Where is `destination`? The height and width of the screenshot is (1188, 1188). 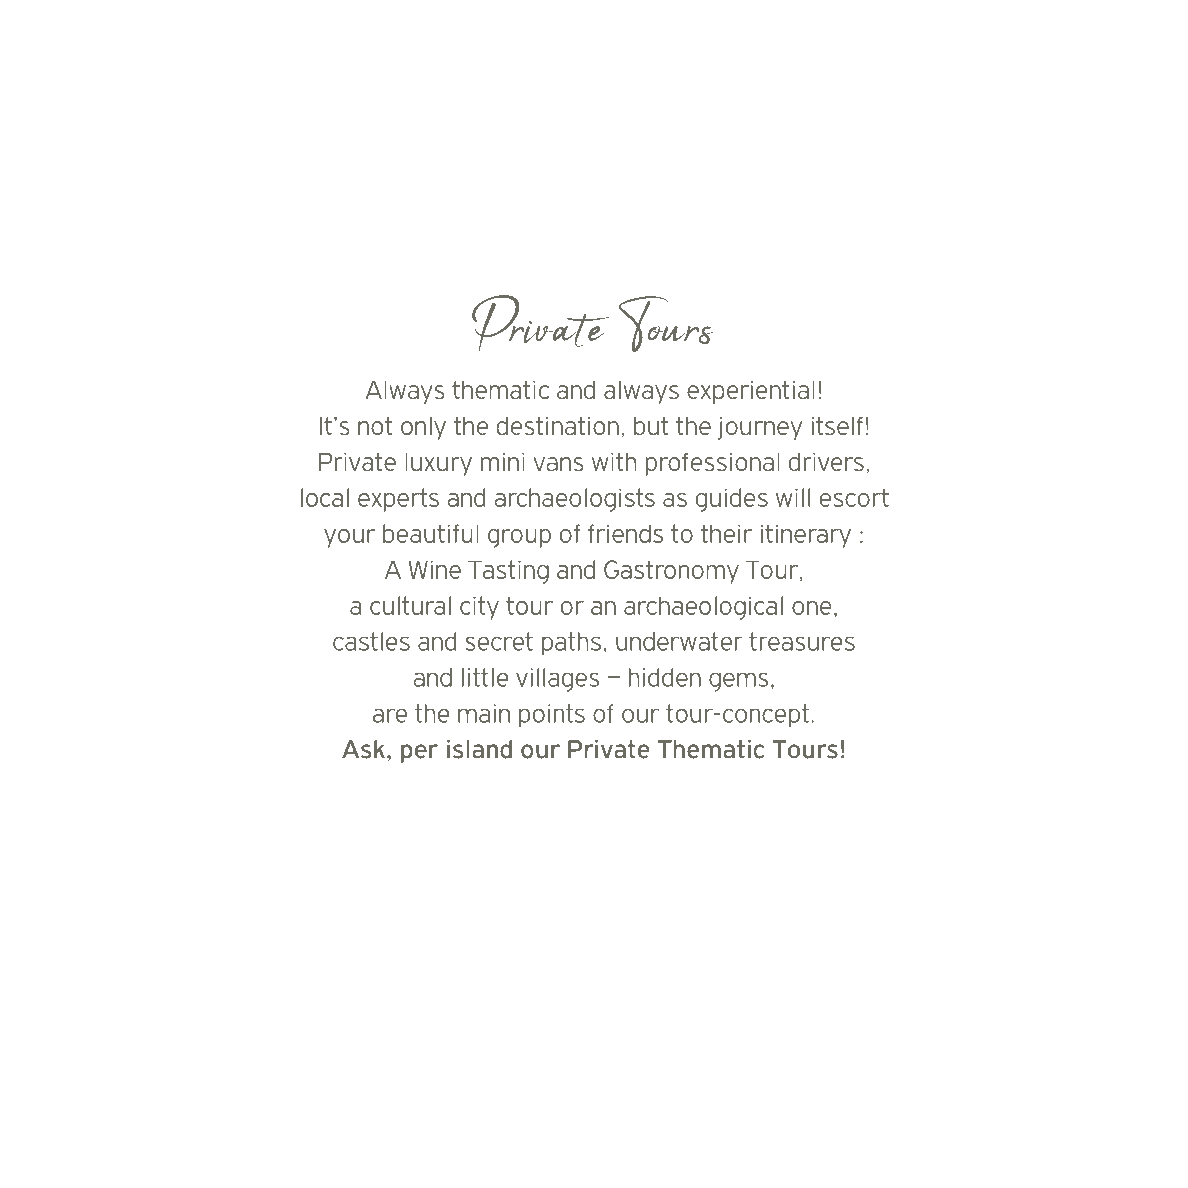
destination is located at coordinates (557, 425).
